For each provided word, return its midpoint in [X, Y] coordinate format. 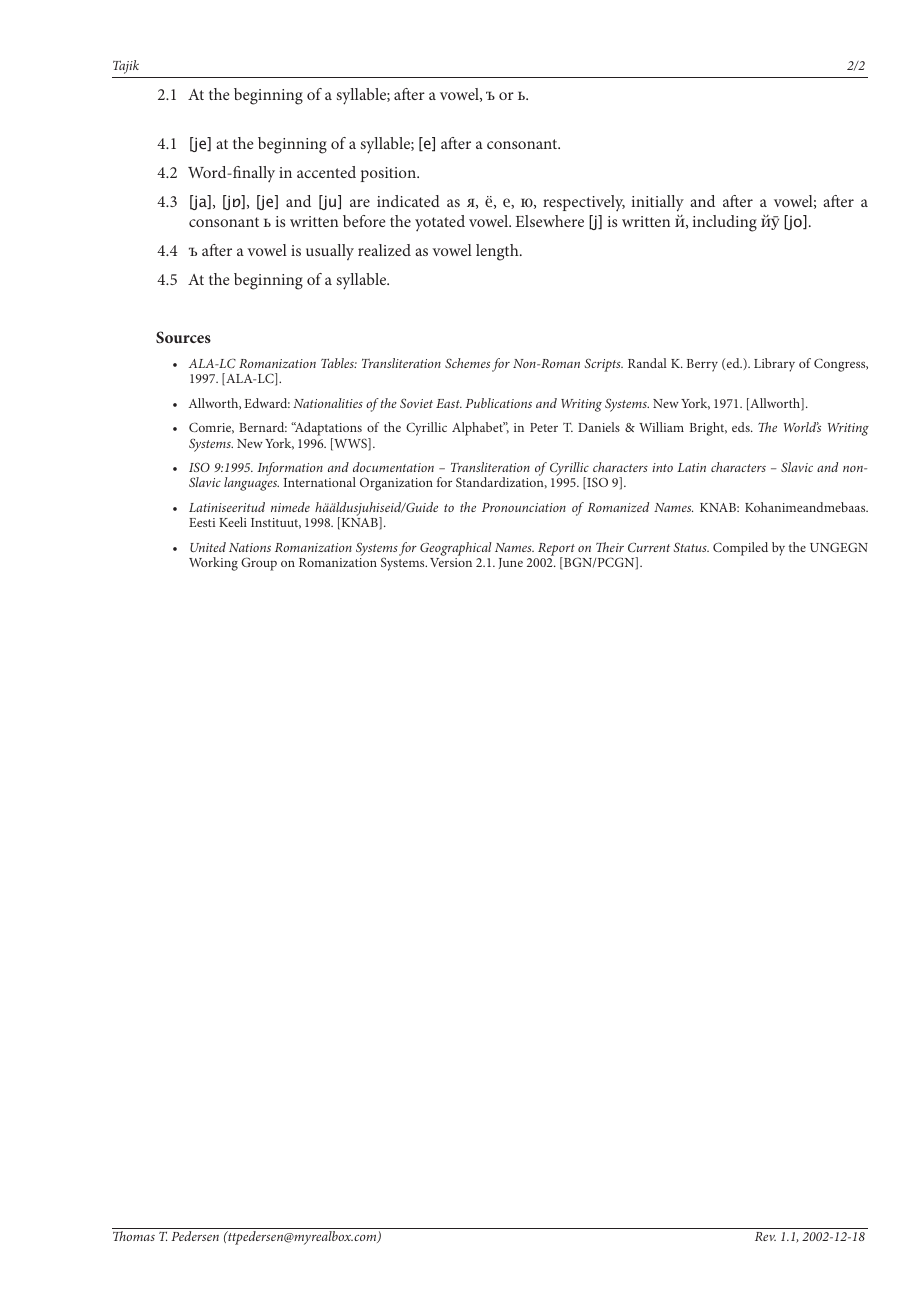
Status [691, 547]
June [511, 563]
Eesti [202, 522]
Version [451, 562]
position [389, 174]
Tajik [126, 67]
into [662, 467]
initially [658, 203]
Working [213, 564]
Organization [396, 484]
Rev [765, 1236]
